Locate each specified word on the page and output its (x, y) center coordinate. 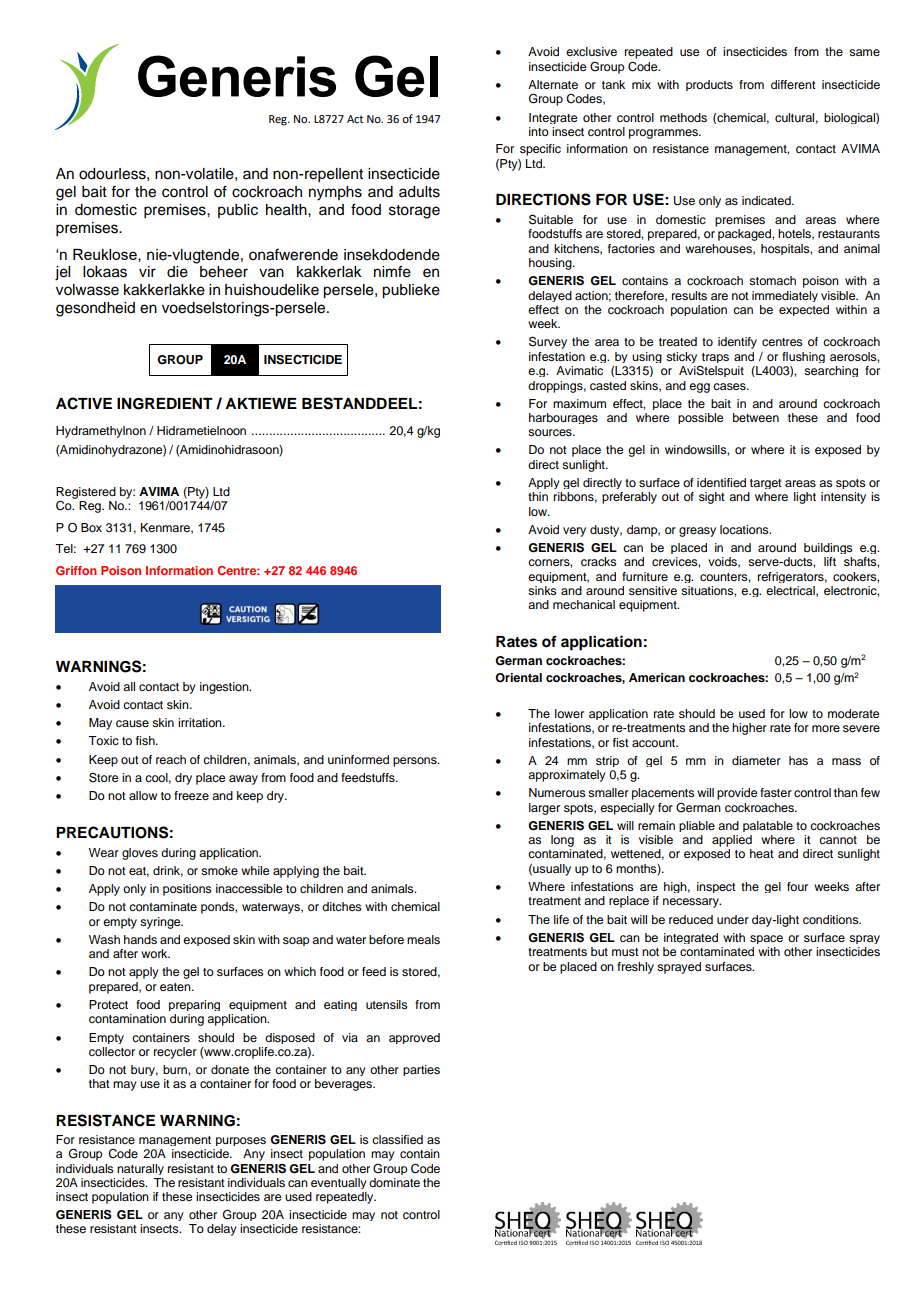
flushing (803, 357)
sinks (542, 590)
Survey (548, 342)
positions (187, 890)
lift (830, 561)
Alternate (553, 84)
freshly (635, 968)
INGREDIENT (165, 404)
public (238, 211)
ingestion (225, 688)
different (793, 84)
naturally (140, 1169)
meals (423, 939)
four (797, 886)
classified (397, 1139)
